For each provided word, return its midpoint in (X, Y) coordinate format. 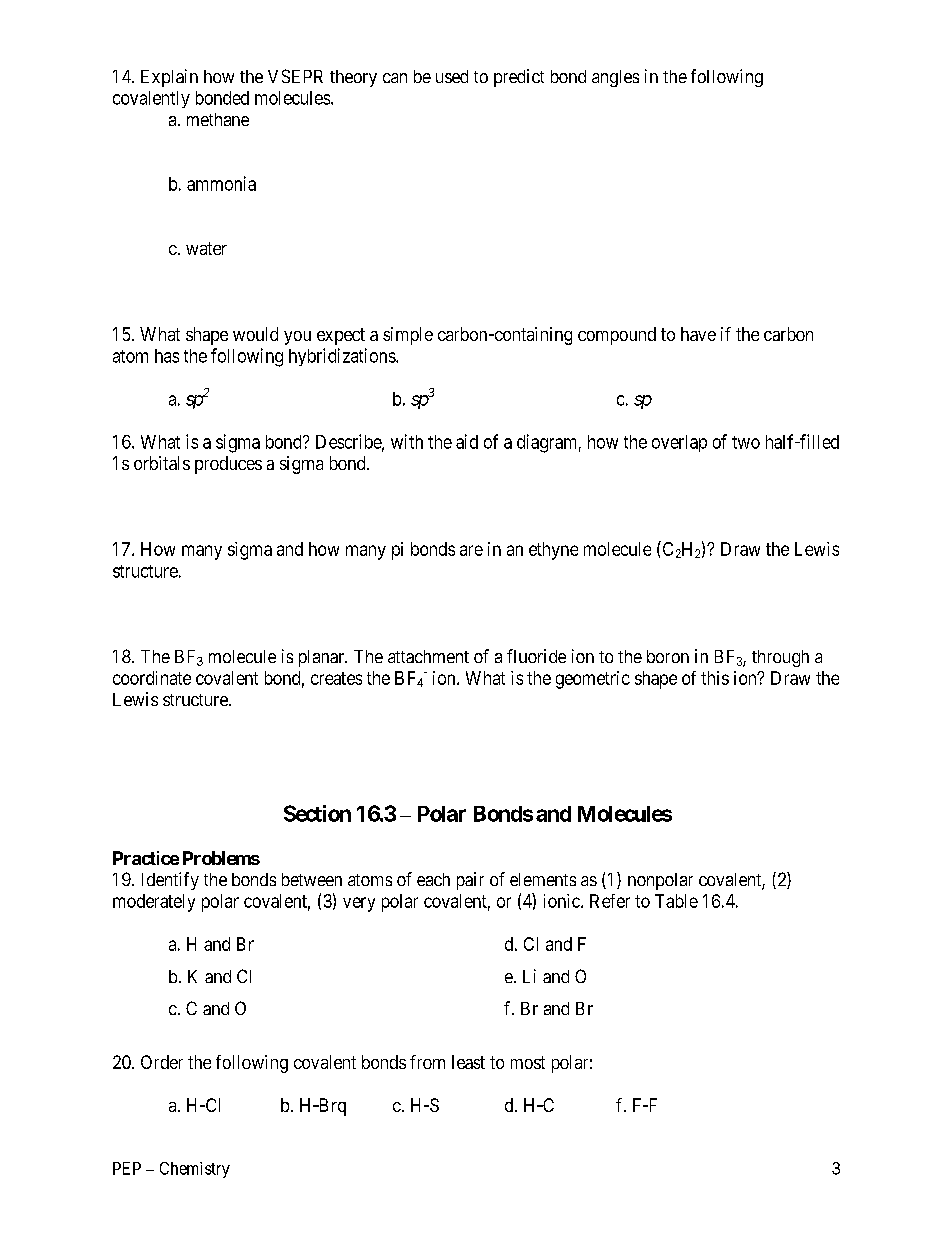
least (468, 1062)
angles (615, 78)
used (452, 76)
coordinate (152, 678)
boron (668, 656)
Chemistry (195, 1170)
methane (218, 119)
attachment (428, 656)
